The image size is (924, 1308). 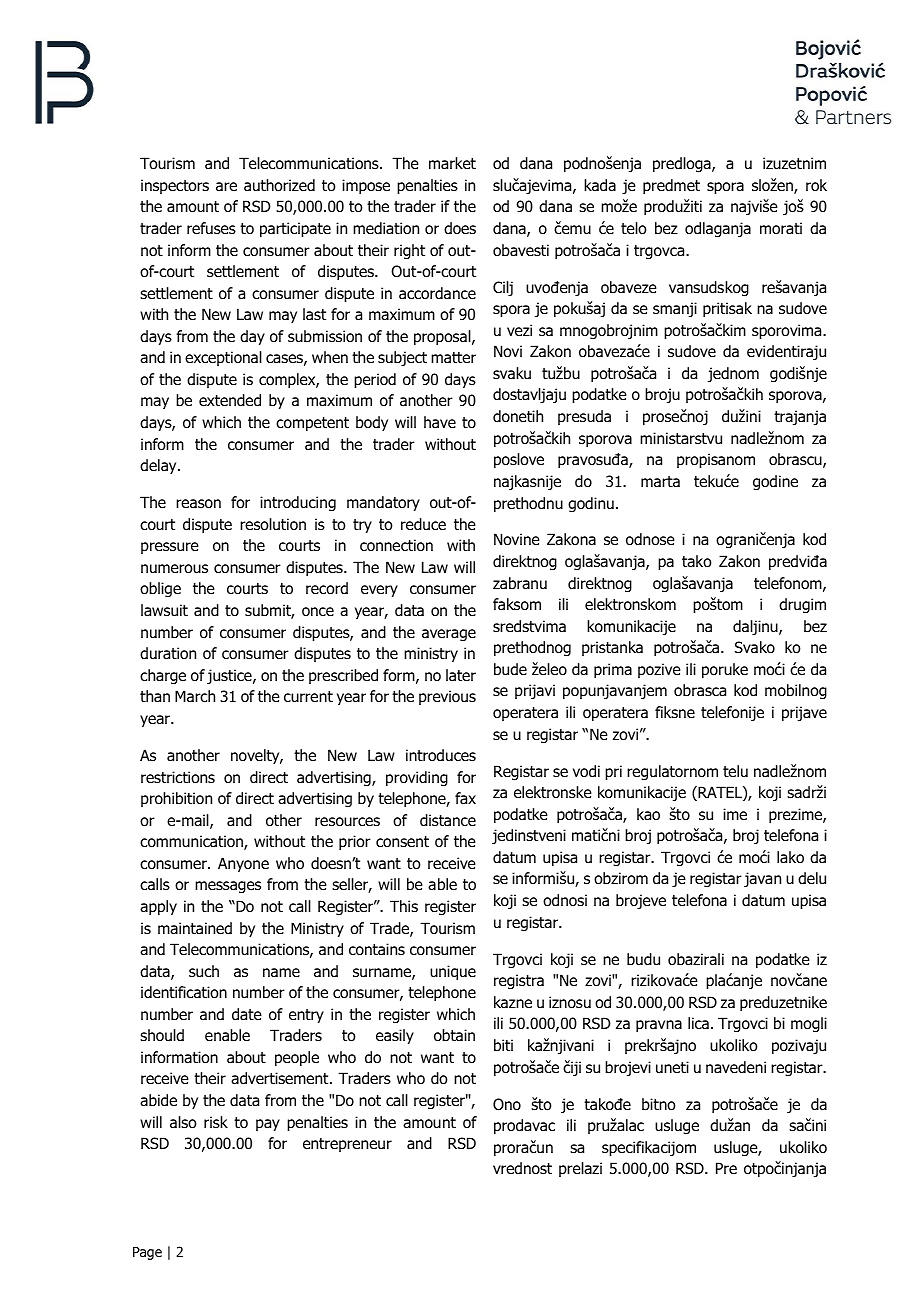 What do you see at coordinates (447, 697) in the page?
I see `previous` at bounding box center [447, 697].
